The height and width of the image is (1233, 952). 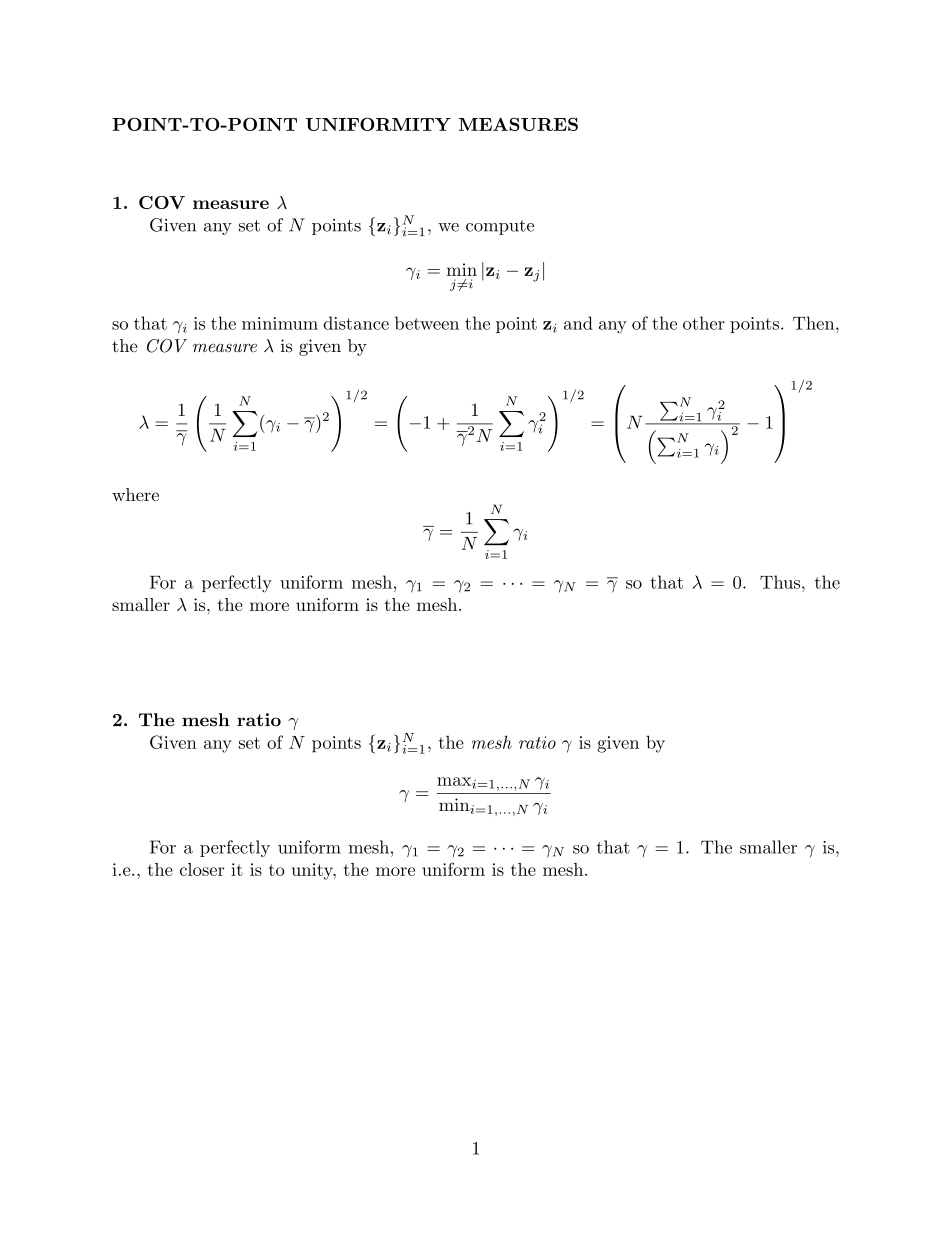 What do you see at coordinates (500, 227) in the image?
I see `compute` at bounding box center [500, 227].
